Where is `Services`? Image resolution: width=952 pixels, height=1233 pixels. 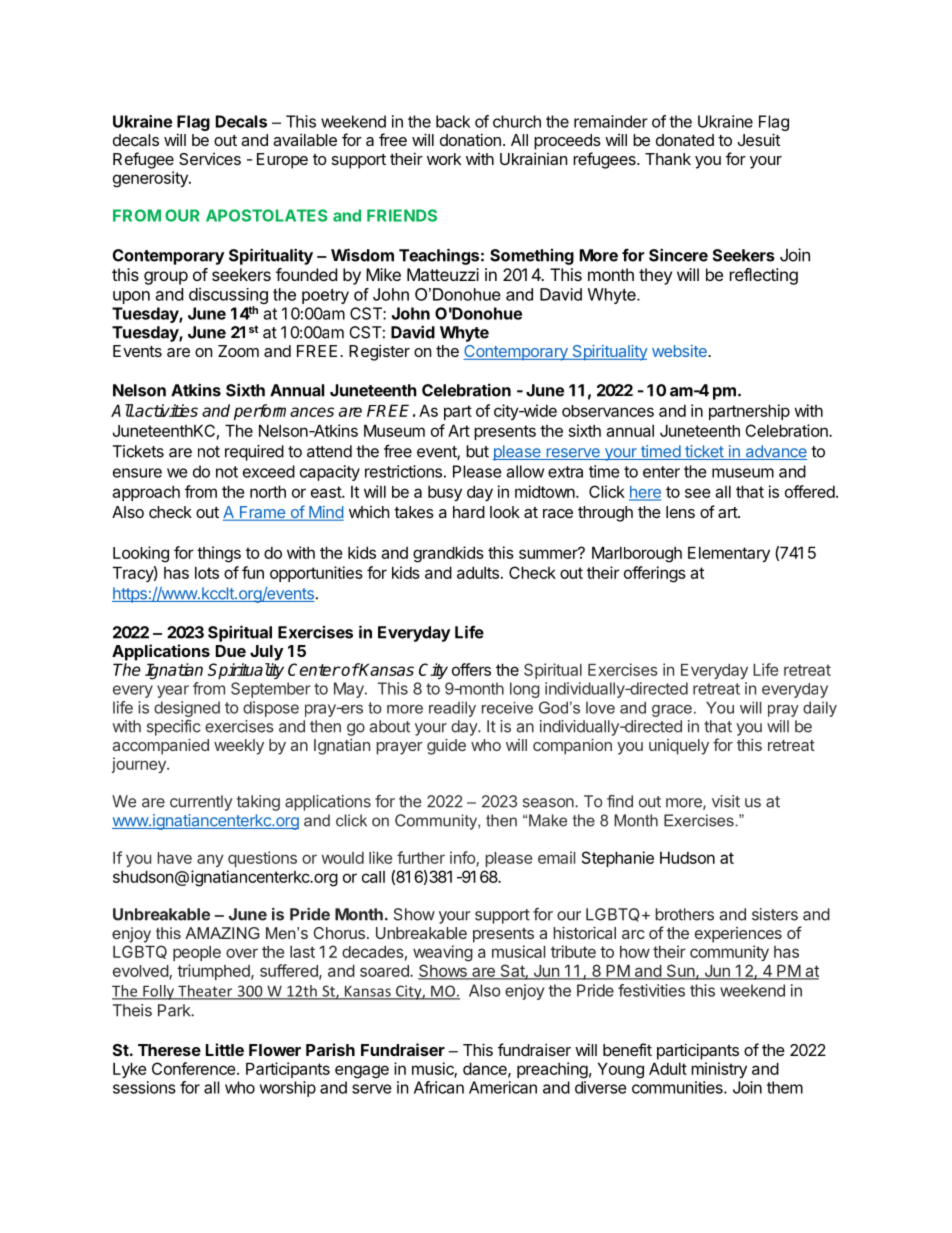
Services is located at coordinates (210, 159).
